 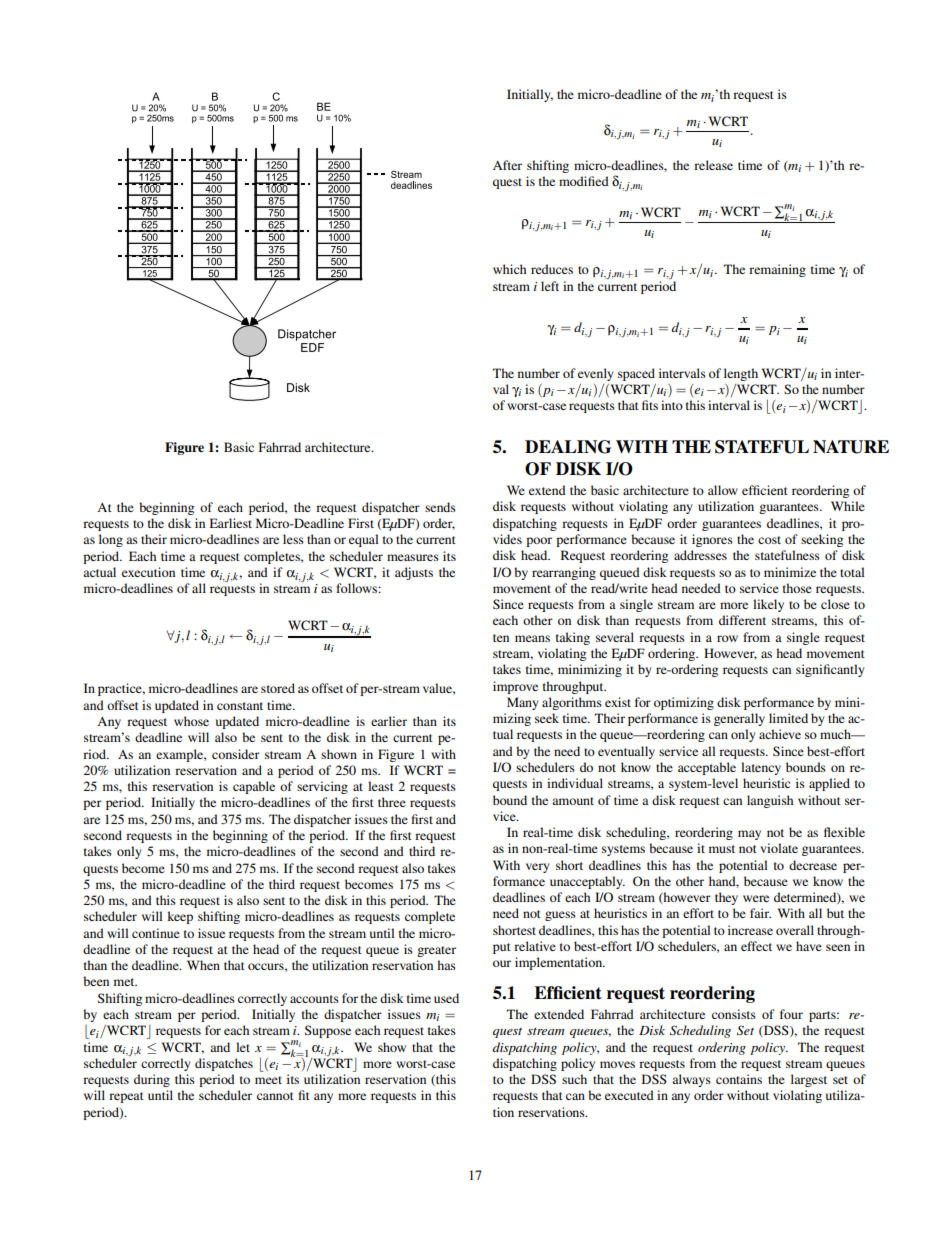 I want to click on Earliest, so click(x=231, y=523).
